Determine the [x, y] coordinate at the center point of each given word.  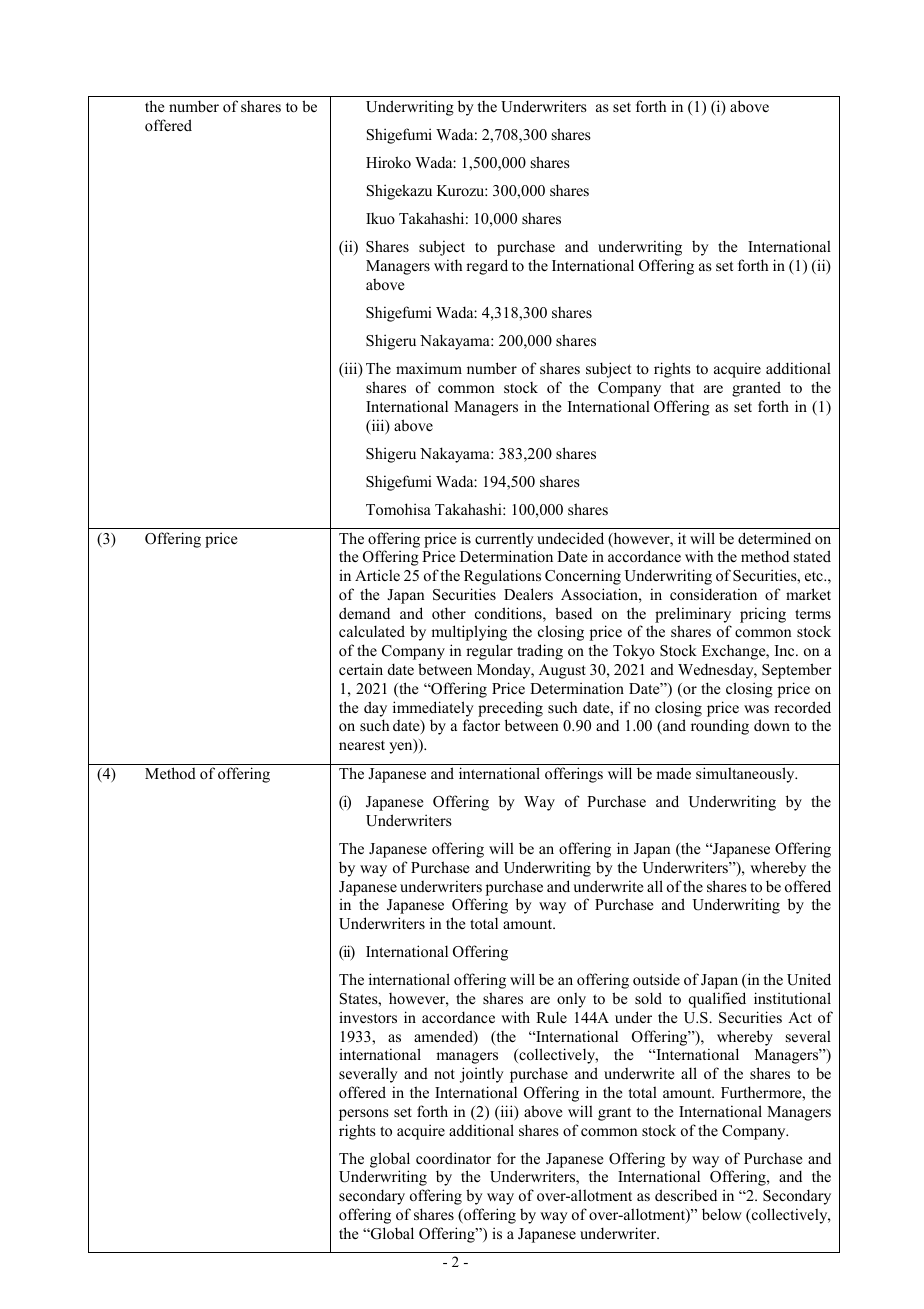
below [722, 1214]
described [686, 1195]
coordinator [453, 1158]
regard [487, 267]
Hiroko [388, 162]
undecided [570, 538]
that [682, 387]
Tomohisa [398, 509]
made [673, 773]
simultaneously [746, 775]
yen [402, 748]
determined [774, 538]
